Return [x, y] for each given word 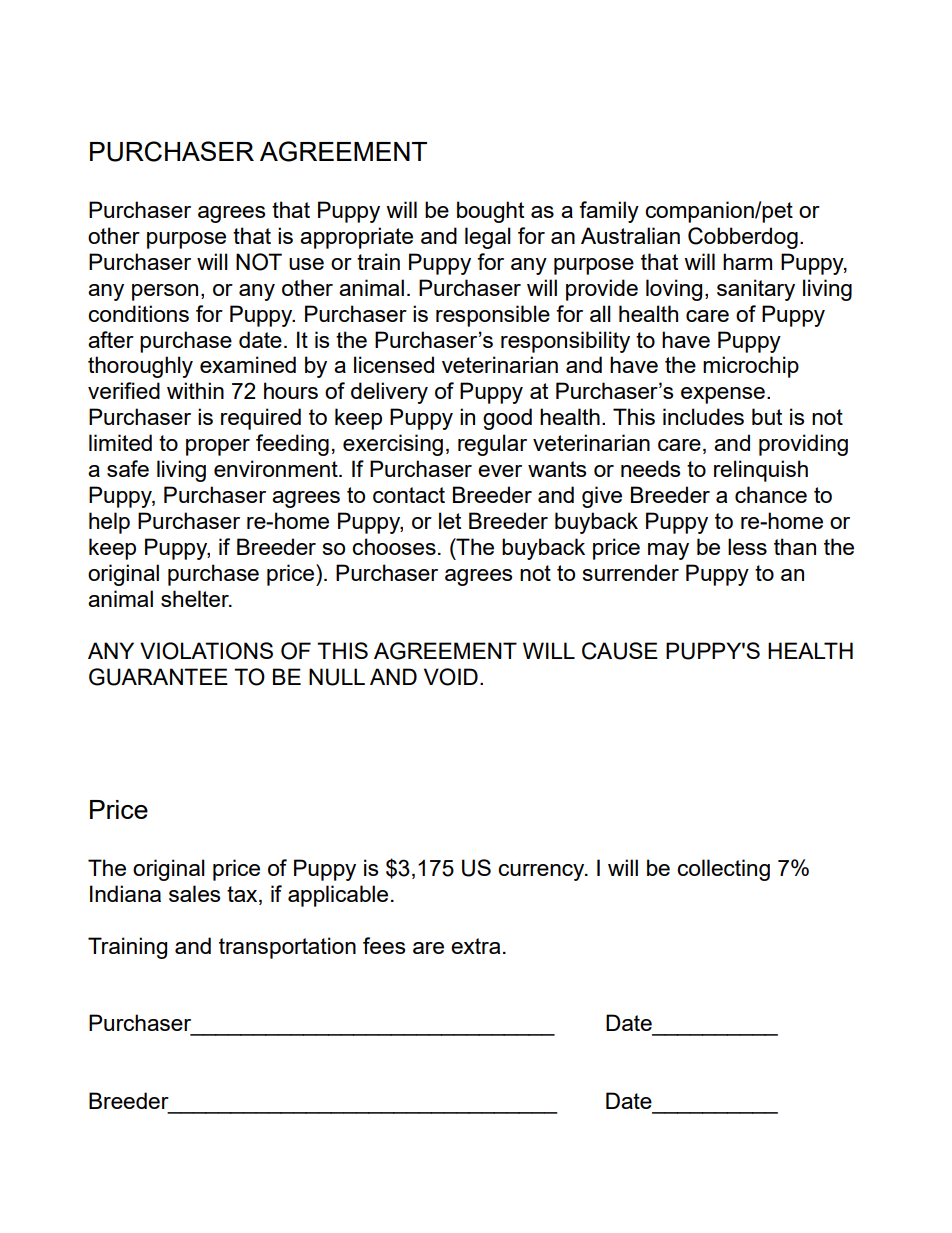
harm [747, 261]
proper [218, 447]
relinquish [761, 471]
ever [500, 471]
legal [488, 238]
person [165, 292]
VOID [451, 677]
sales [194, 893]
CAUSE [620, 651]
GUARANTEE [158, 677]
